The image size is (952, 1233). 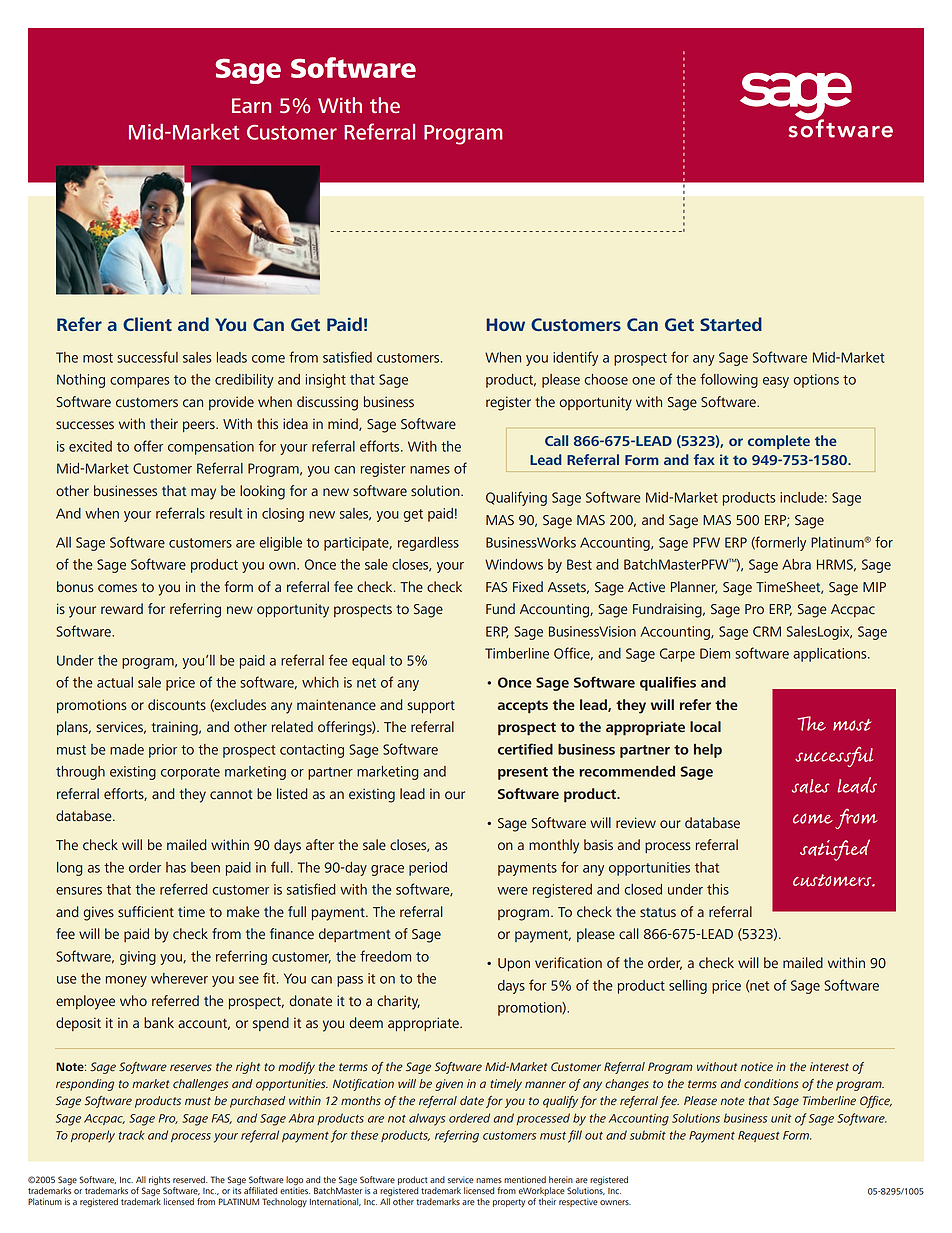 What do you see at coordinates (251, 105) in the image?
I see `Earn` at bounding box center [251, 105].
